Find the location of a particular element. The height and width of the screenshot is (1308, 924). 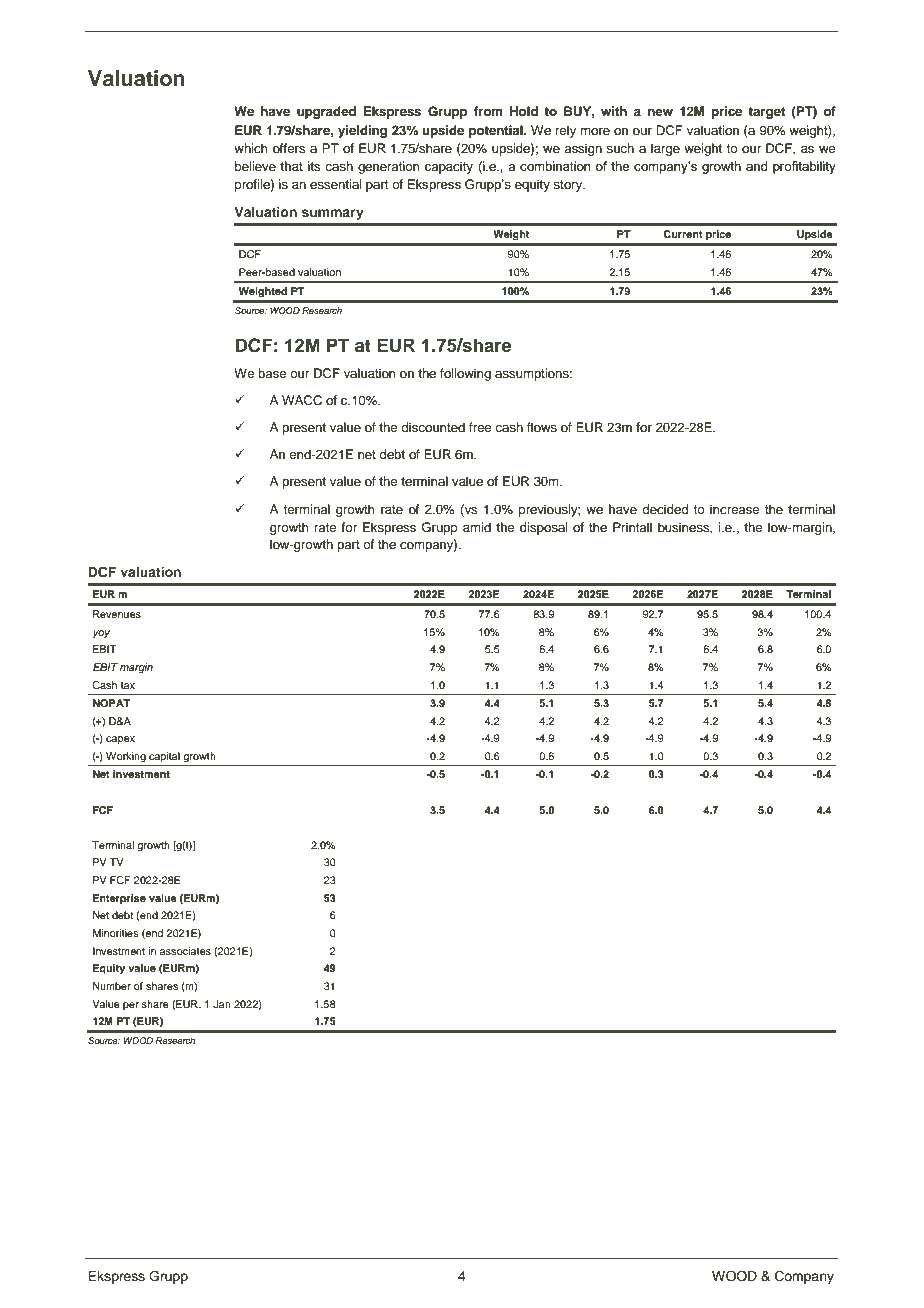

which is located at coordinates (251, 148).
